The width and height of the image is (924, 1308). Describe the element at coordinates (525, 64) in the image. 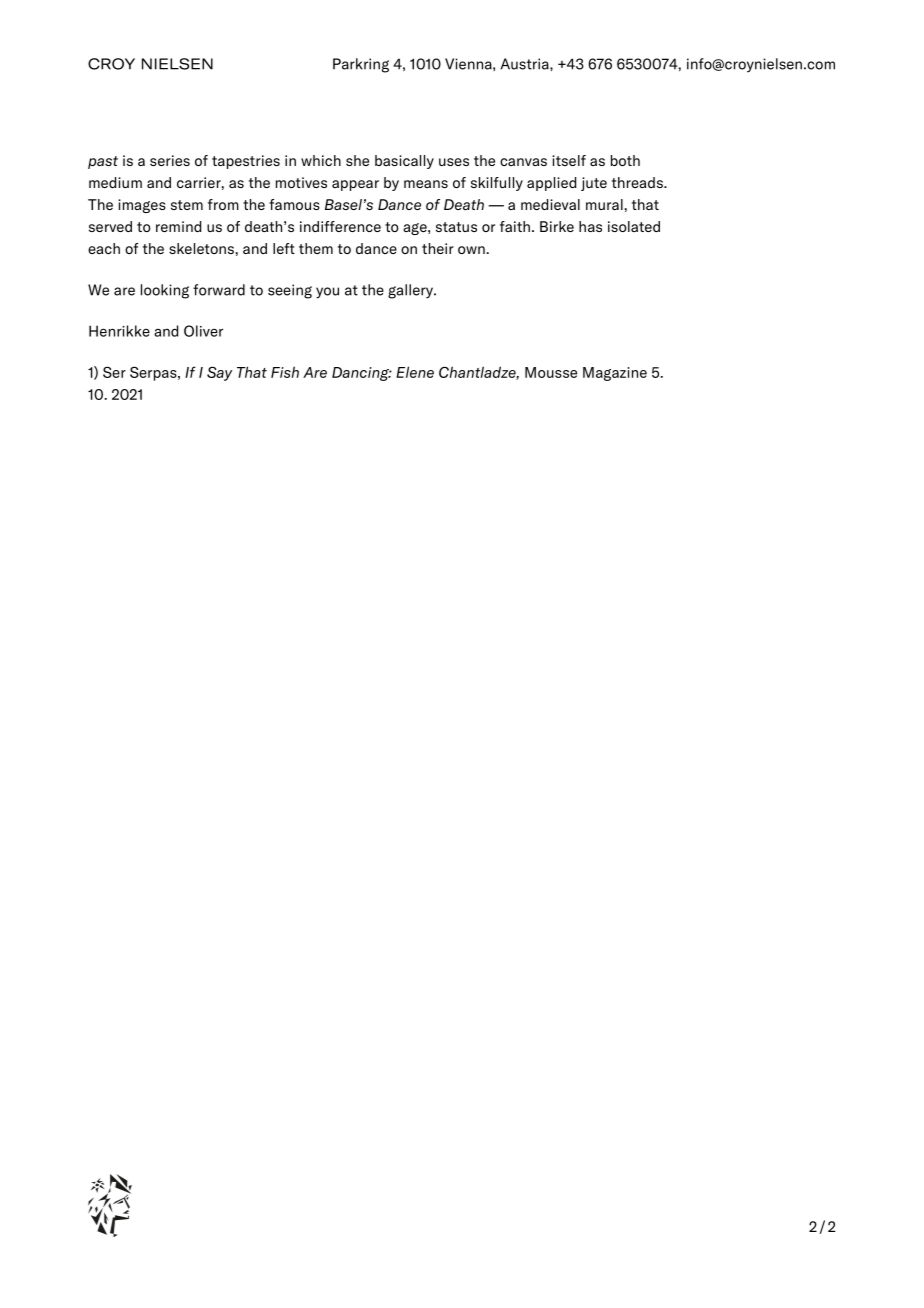

I see `Austria` at that location.
